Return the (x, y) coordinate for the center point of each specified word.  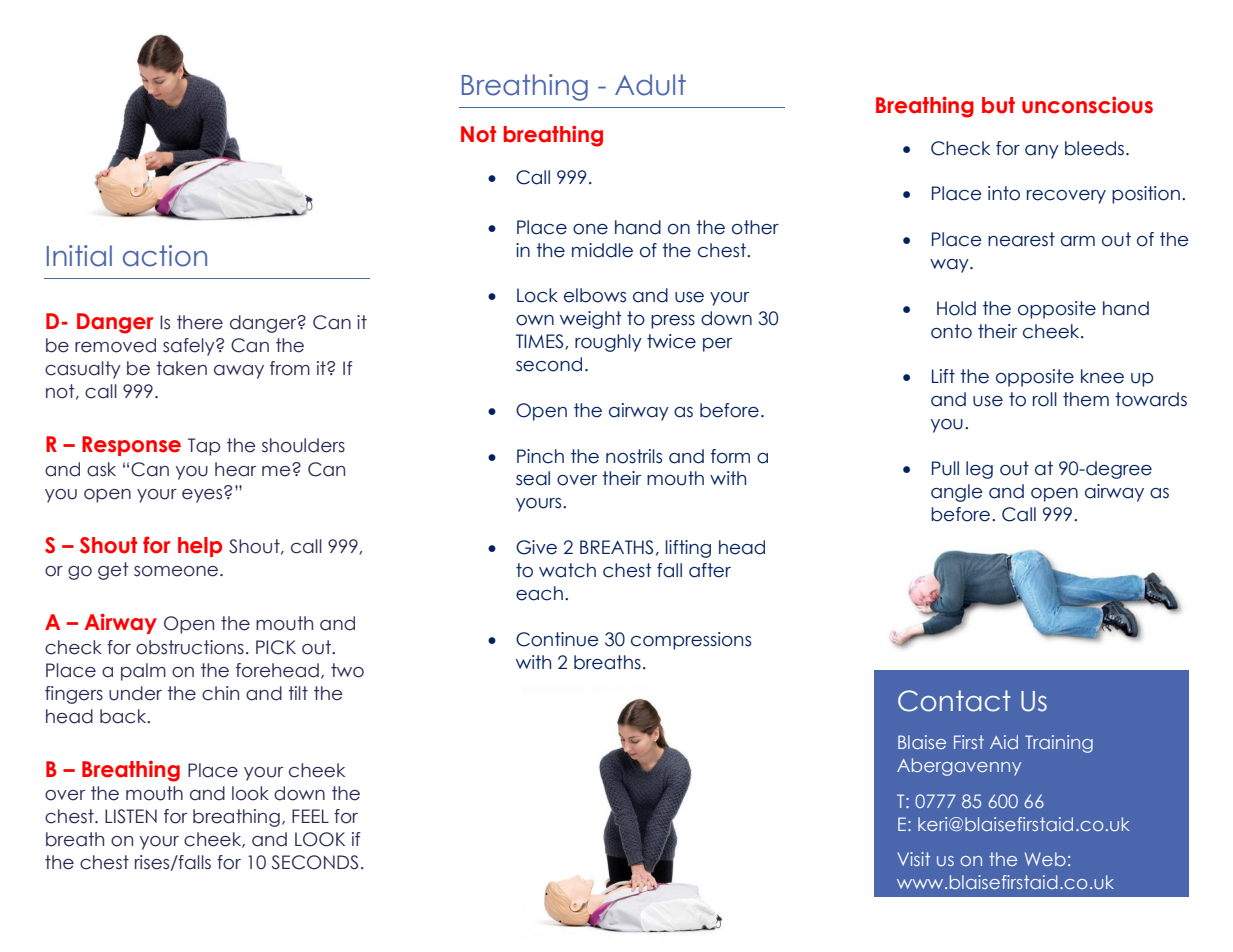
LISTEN (131, 816)
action (165, 256)
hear (235, 469)
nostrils (634, 456)
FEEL (310, 816)
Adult (650, 85)
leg (979, 470)
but (998, 105)
